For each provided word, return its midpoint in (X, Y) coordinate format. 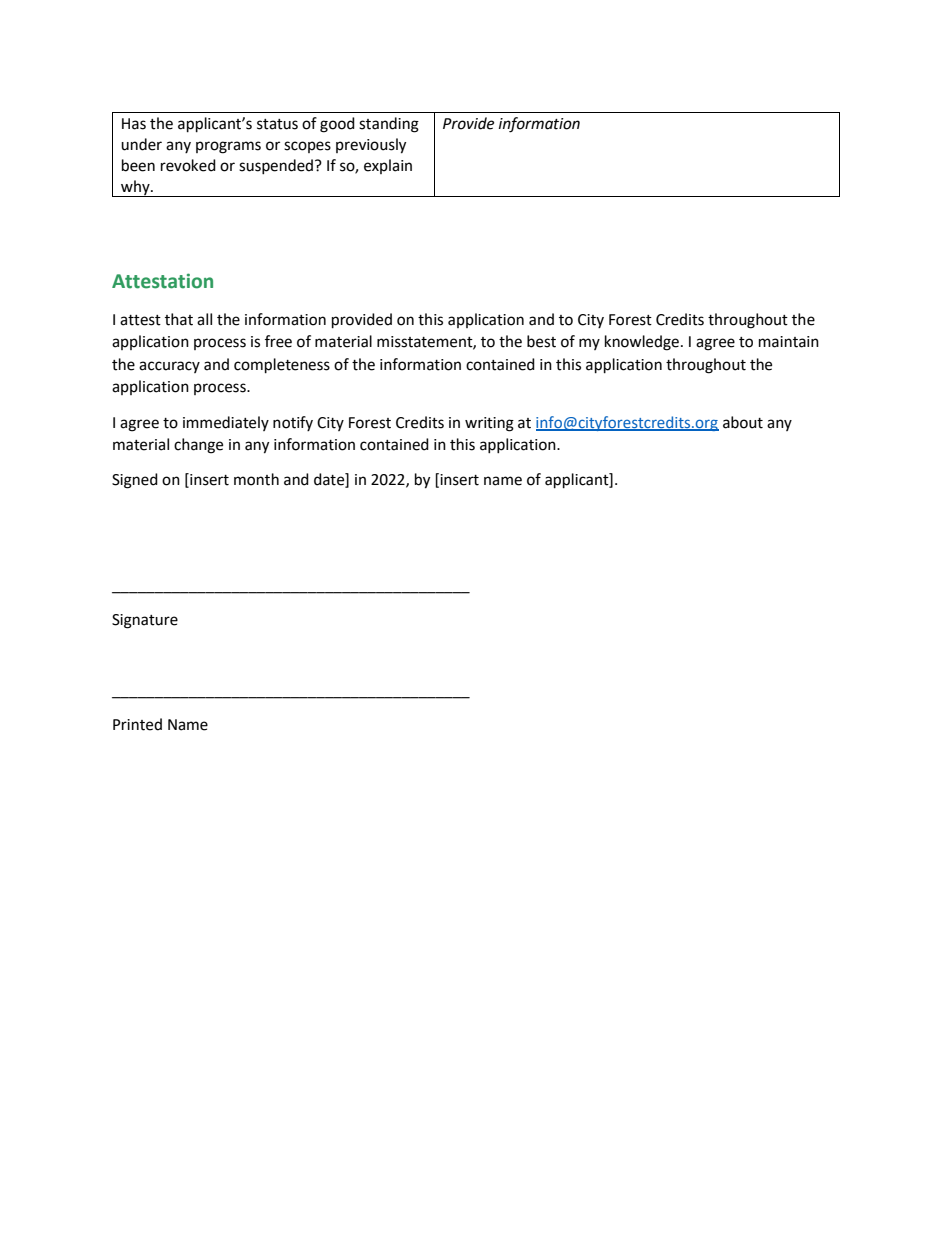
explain (388, 166)
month (256, 479)
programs (228, 147)
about (743, 422)
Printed (137, 724)
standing (389, 125)
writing (489, 424)
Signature (145, 621)
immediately (226, 423)
